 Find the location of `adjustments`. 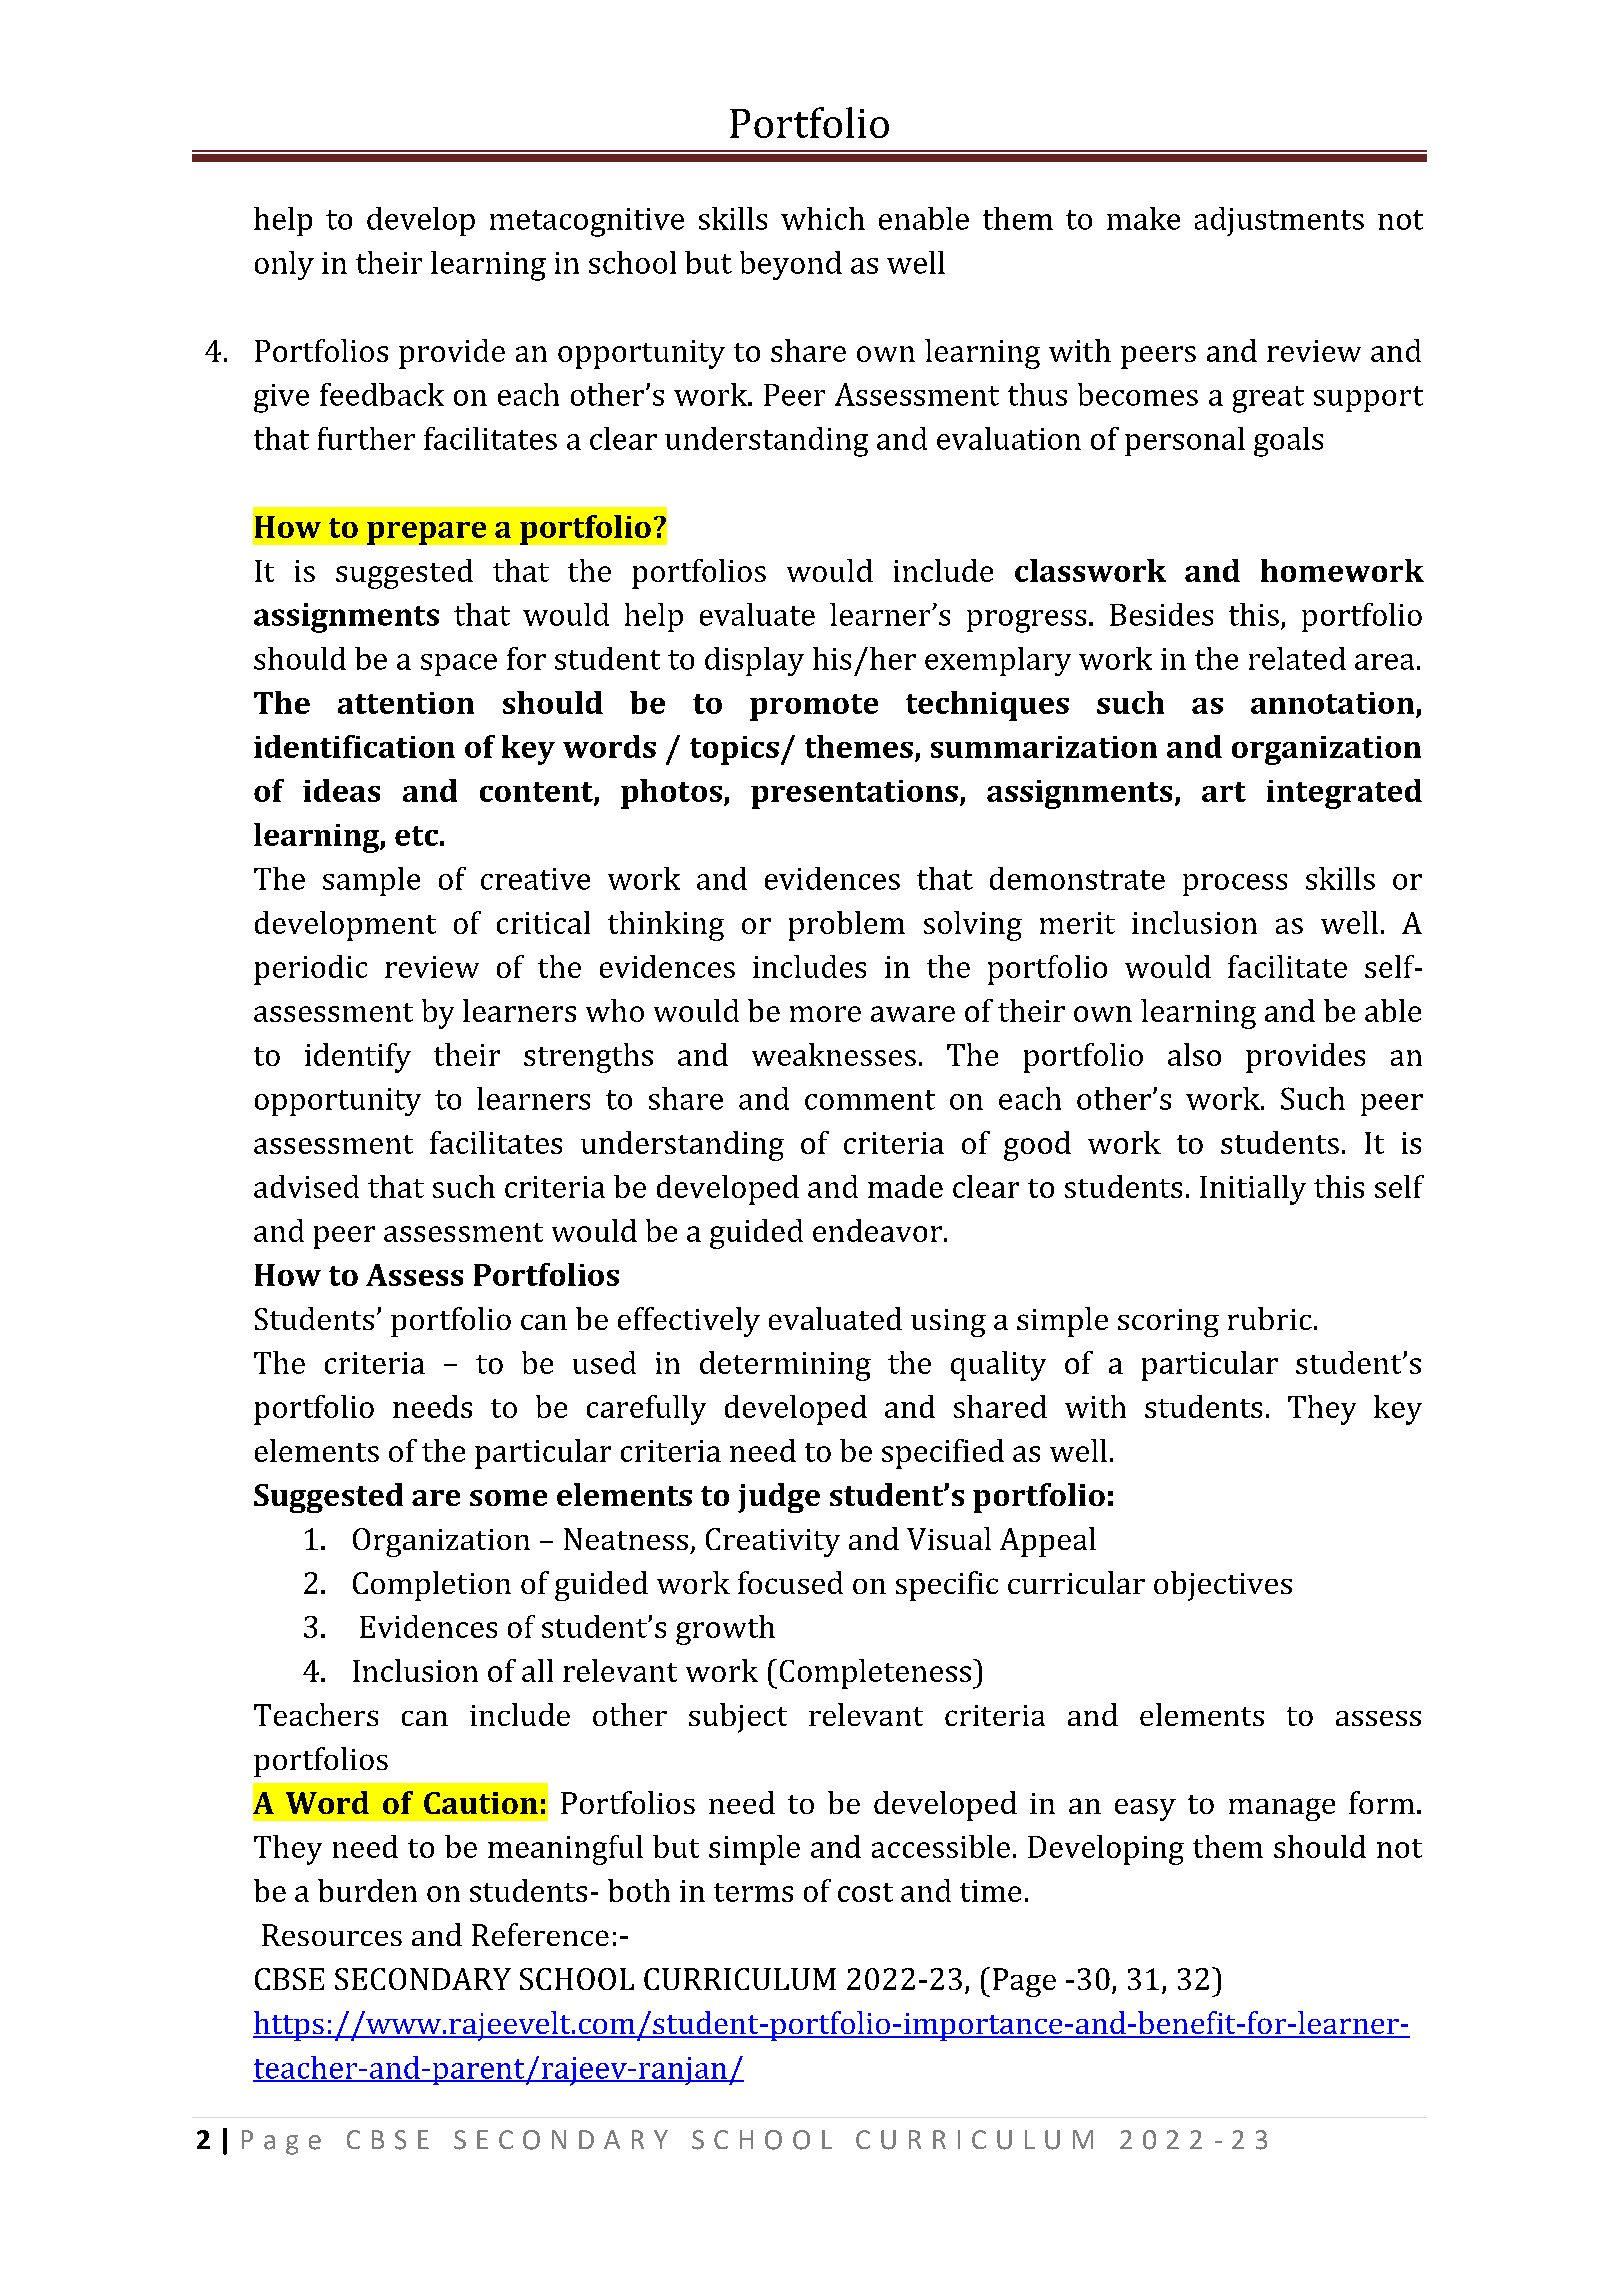

adjustments is located at coordinates (1279, 221).
